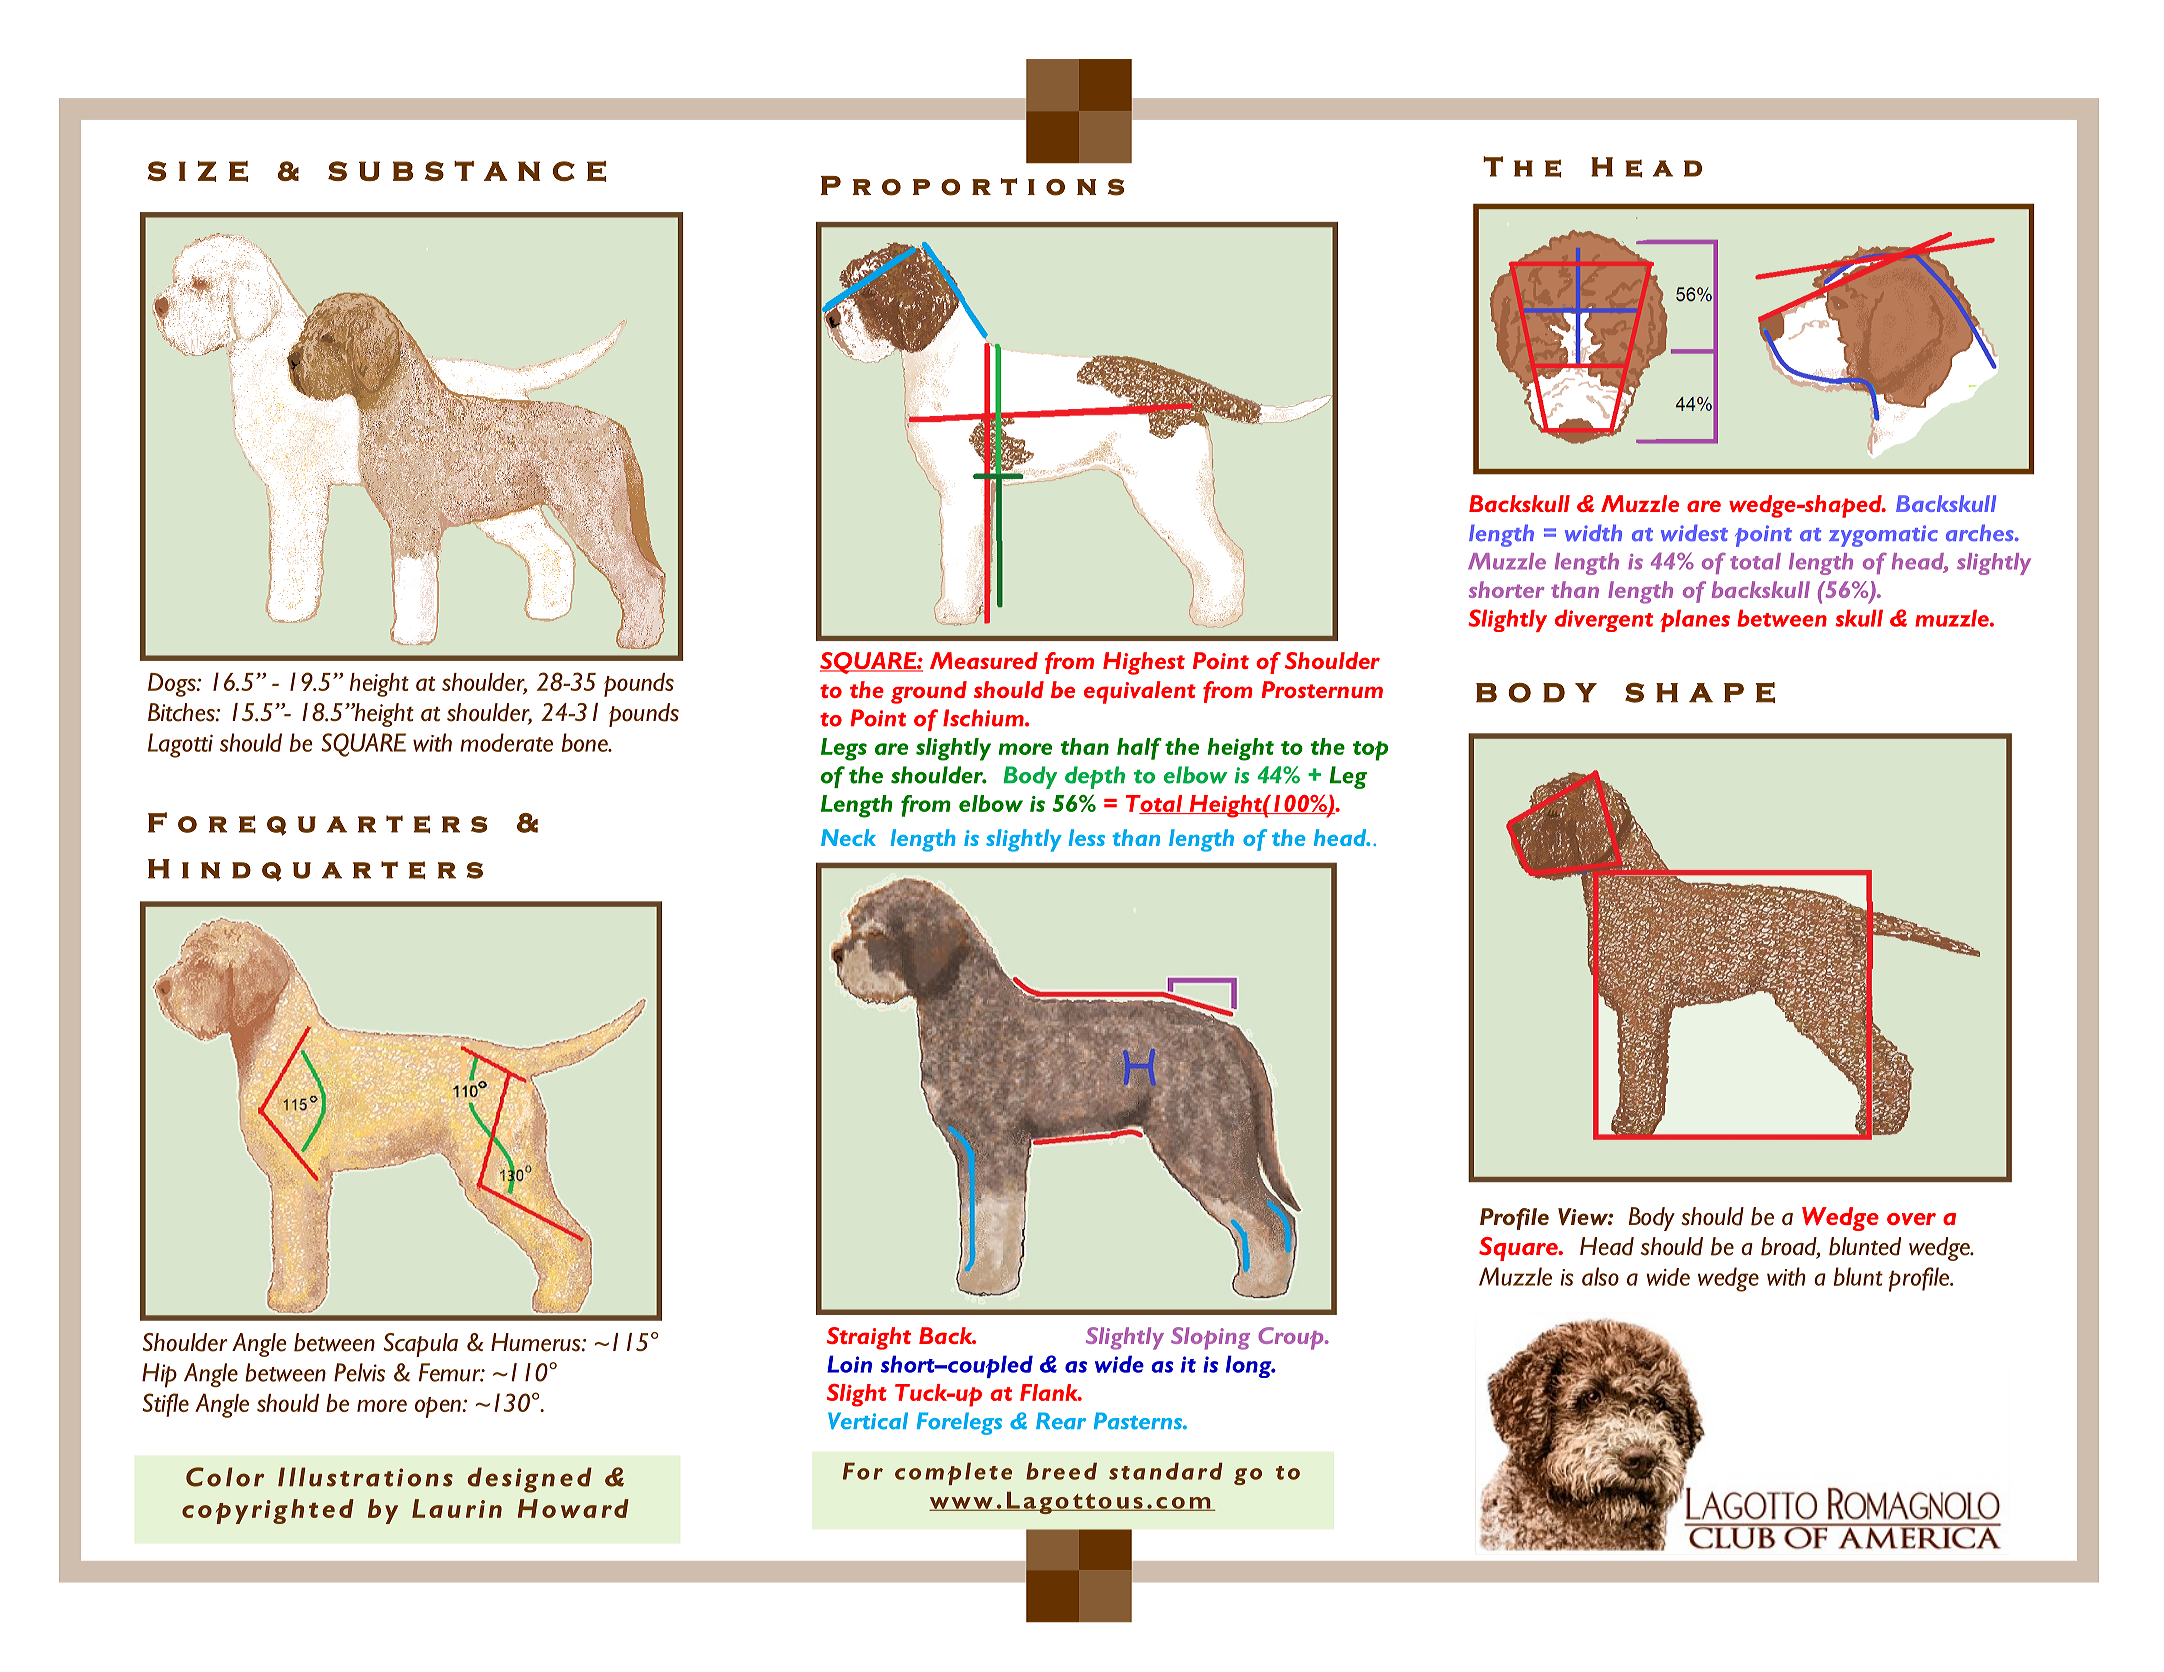 The width and height of the page is (2164, 1672). What do you see at coordinates (506, 742) in the page?
I see `moderate` at bounding box center [506, 742].
